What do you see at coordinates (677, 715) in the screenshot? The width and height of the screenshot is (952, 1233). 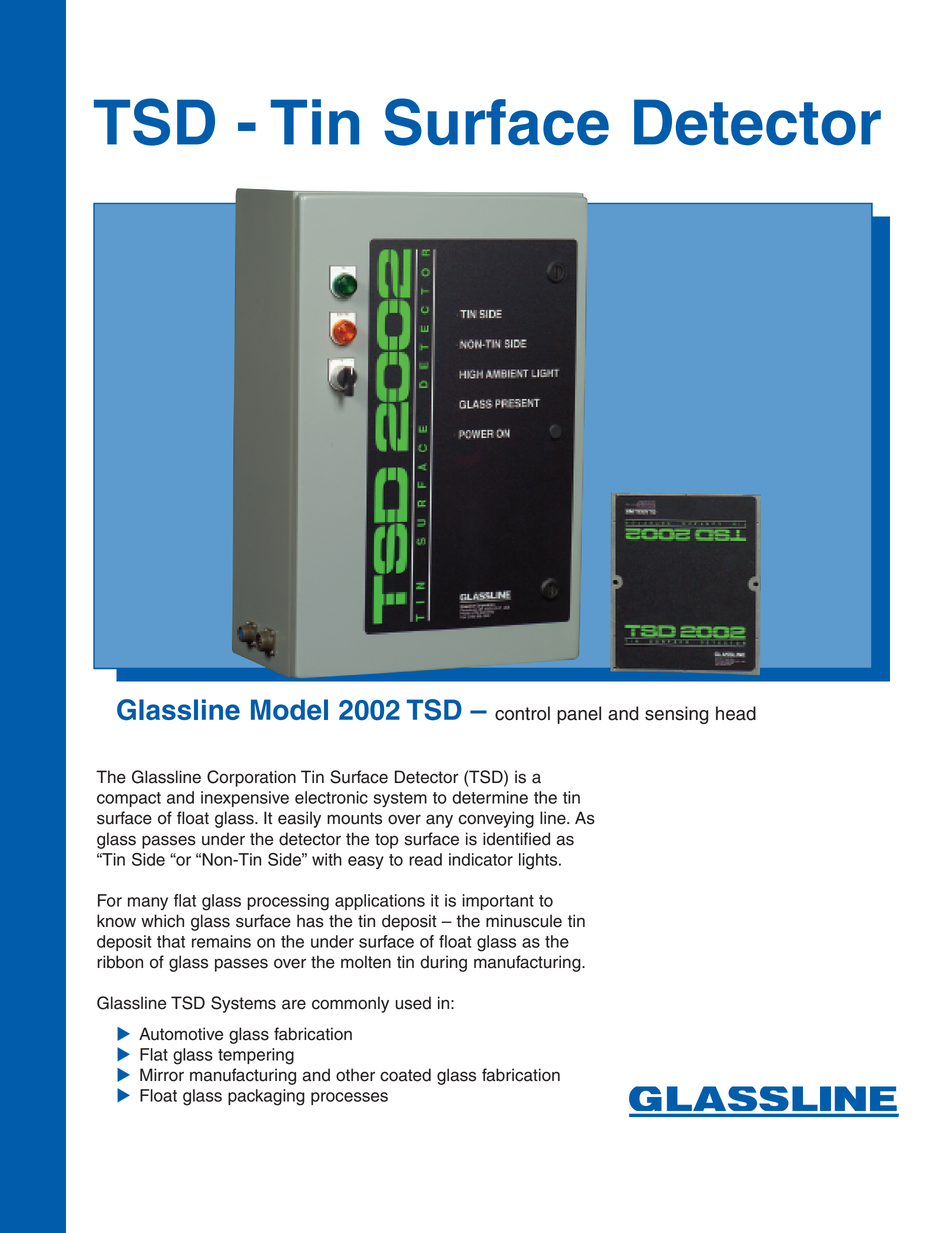 I see `sensing` at bounding box center [677, 715].
